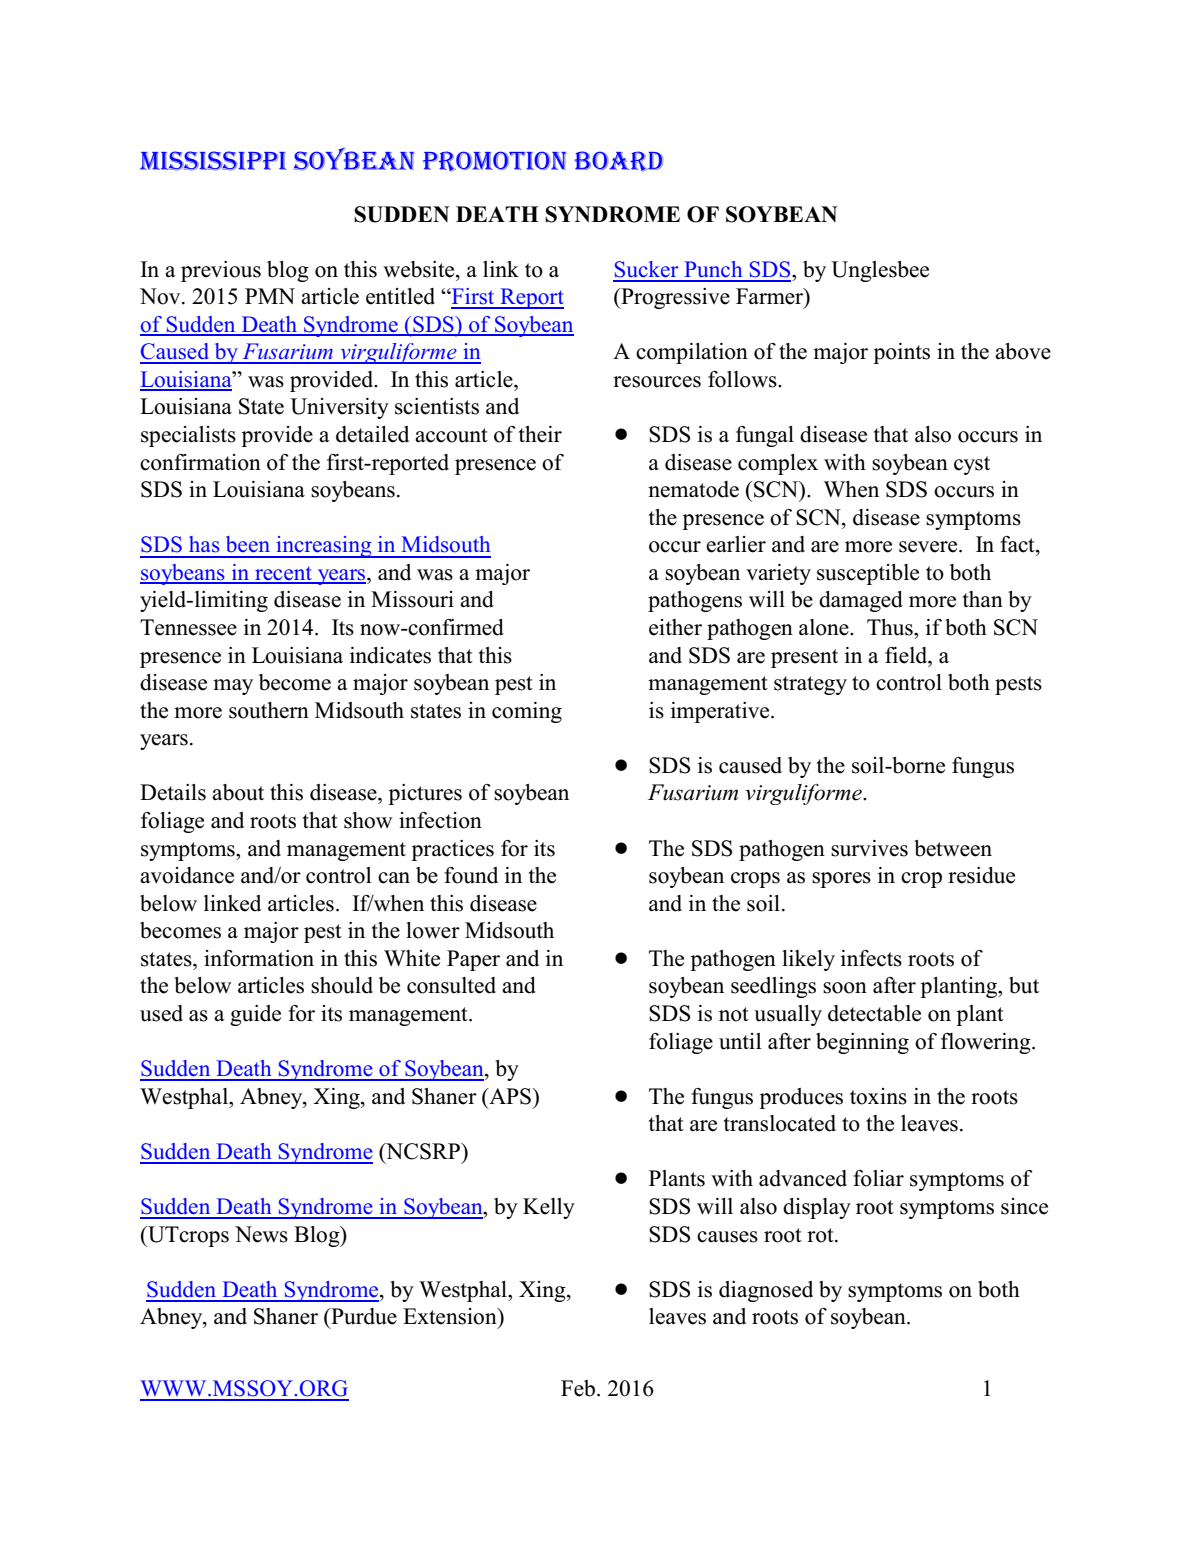 Image resolution: width=1192 pixels, height=1542 pixels. What do you see at coordinates (259, 958) in the screenshot?
I see `information` at bounding box center [259, 958].
